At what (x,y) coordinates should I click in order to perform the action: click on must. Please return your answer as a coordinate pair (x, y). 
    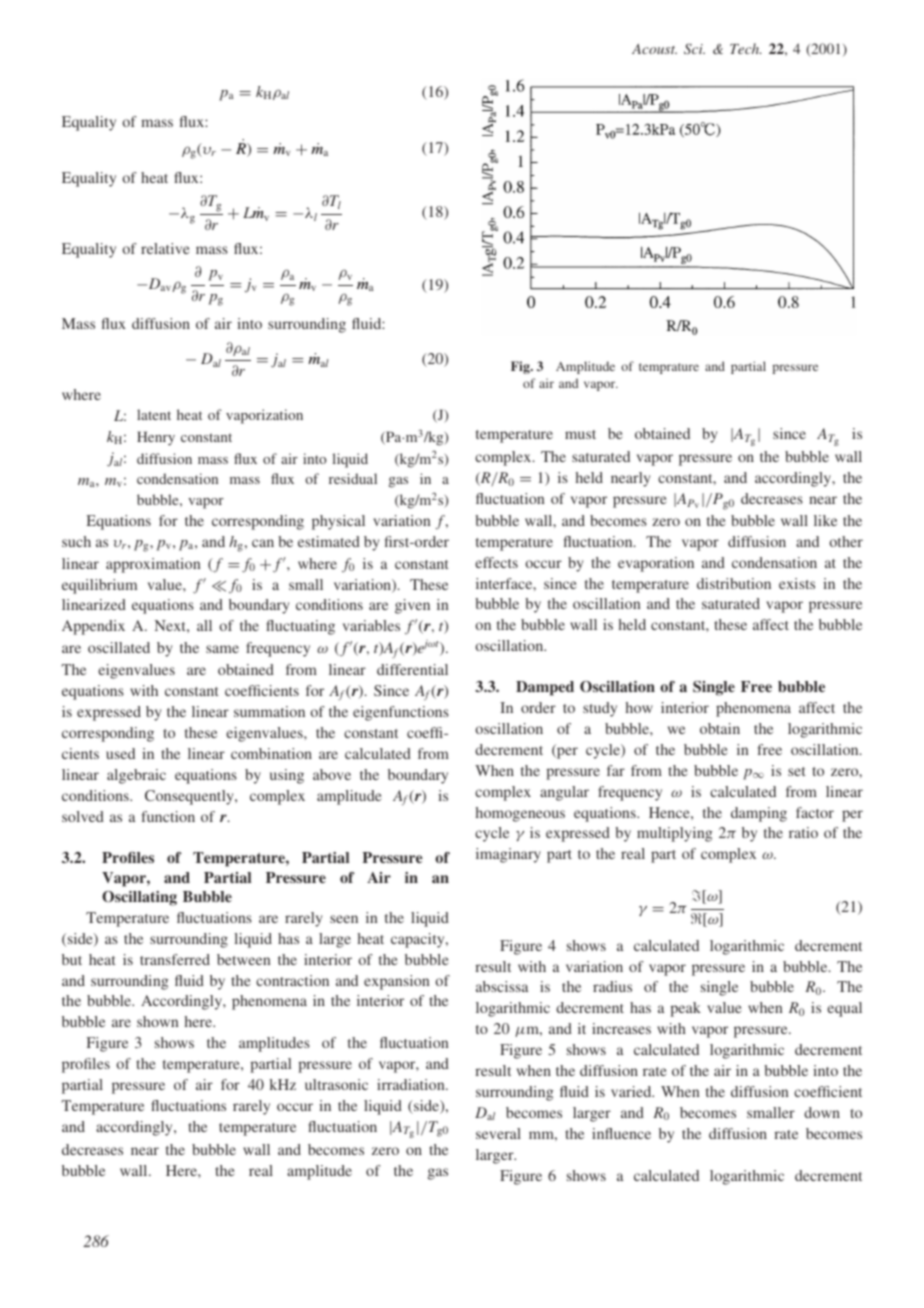
    Looking at the image, I should click on (580, 434).
